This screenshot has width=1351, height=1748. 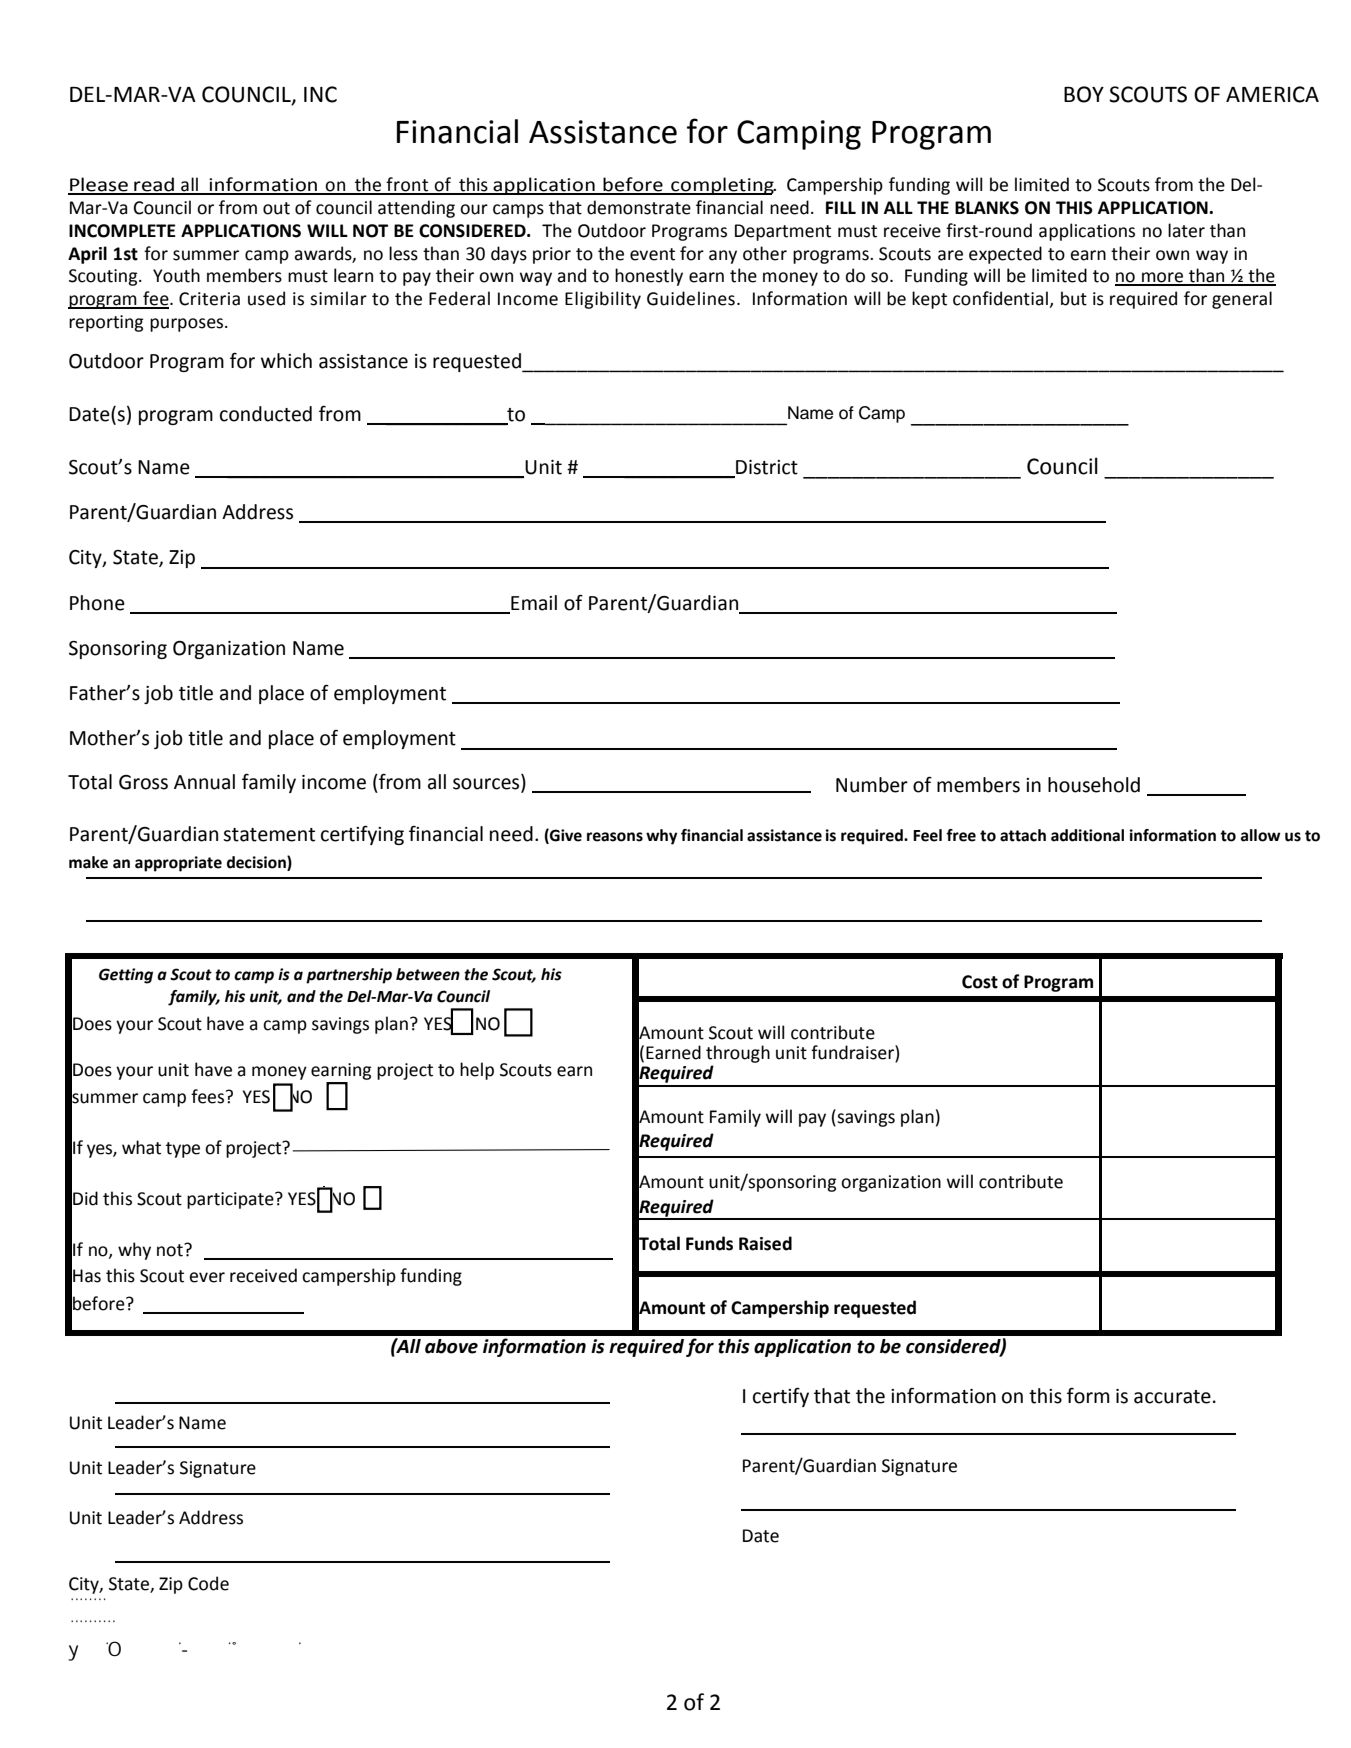 I want to click on Cost, so click(x=980, y=982).
